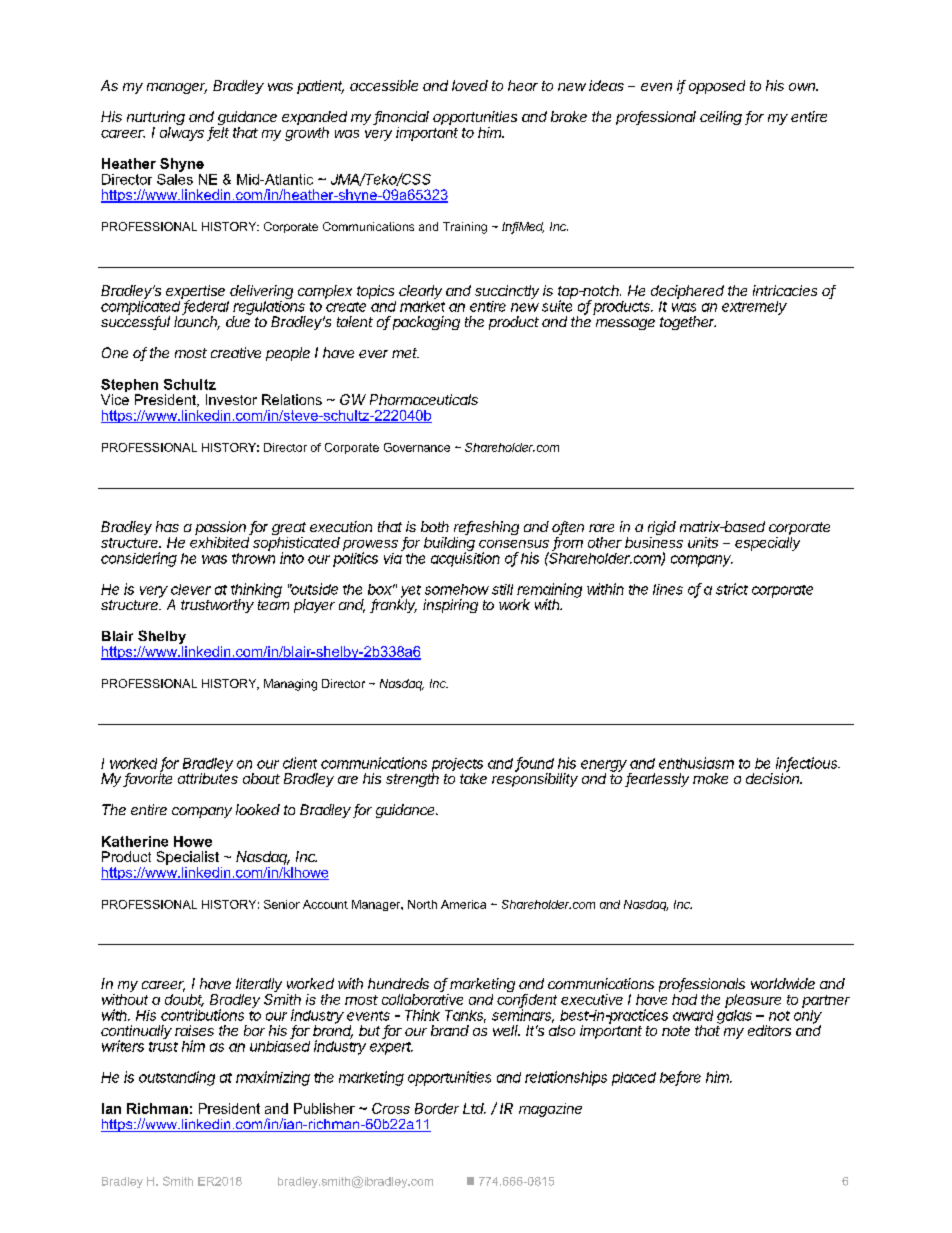 The image size is (952, 1233). What do you see at coordinates (470, 85) in the page?
I see `loved` at bounding box center [470, 85].
